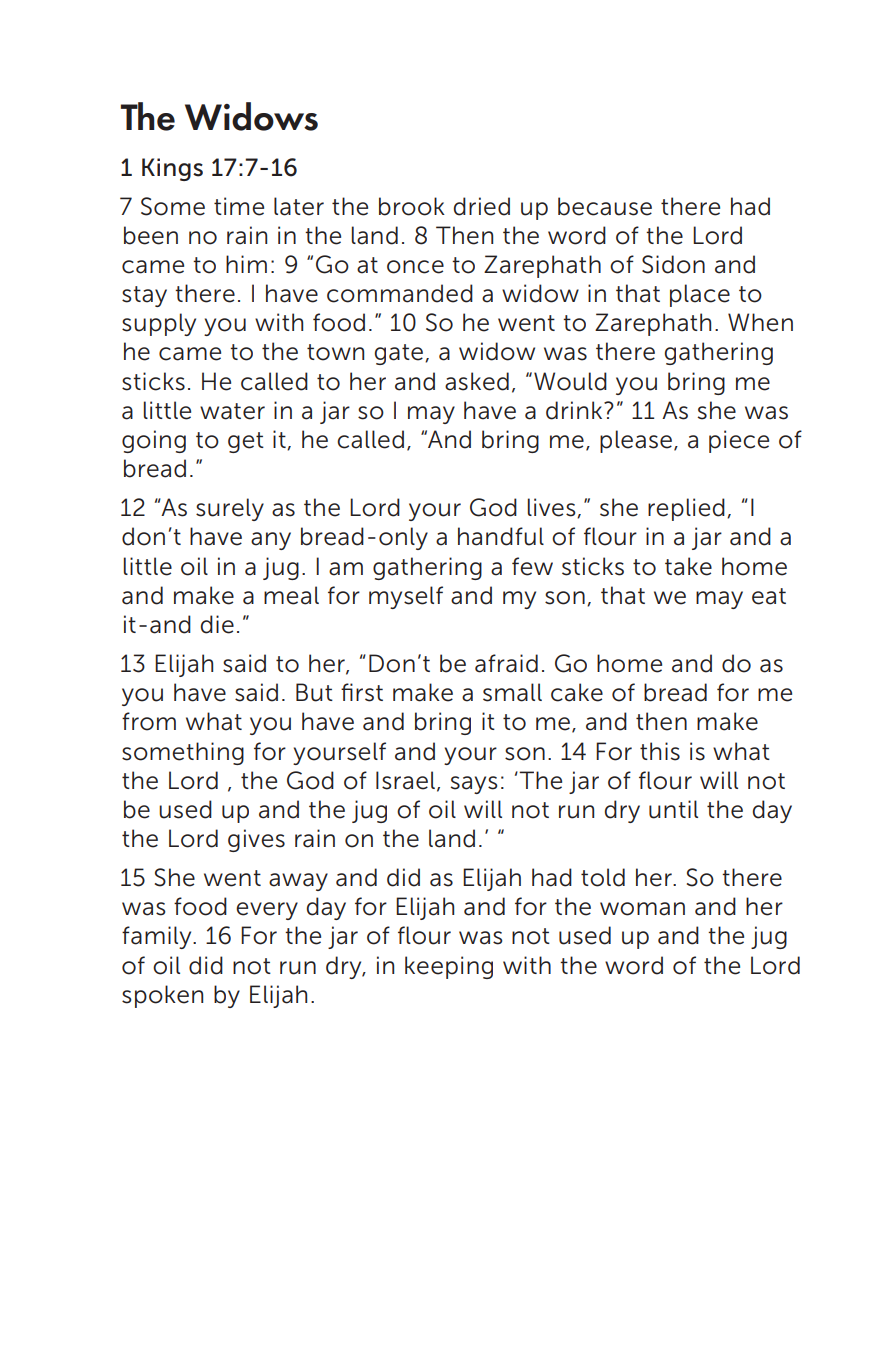 The height and width of the page is (1372, 887). I want to click on dried, so click(482, 206).
